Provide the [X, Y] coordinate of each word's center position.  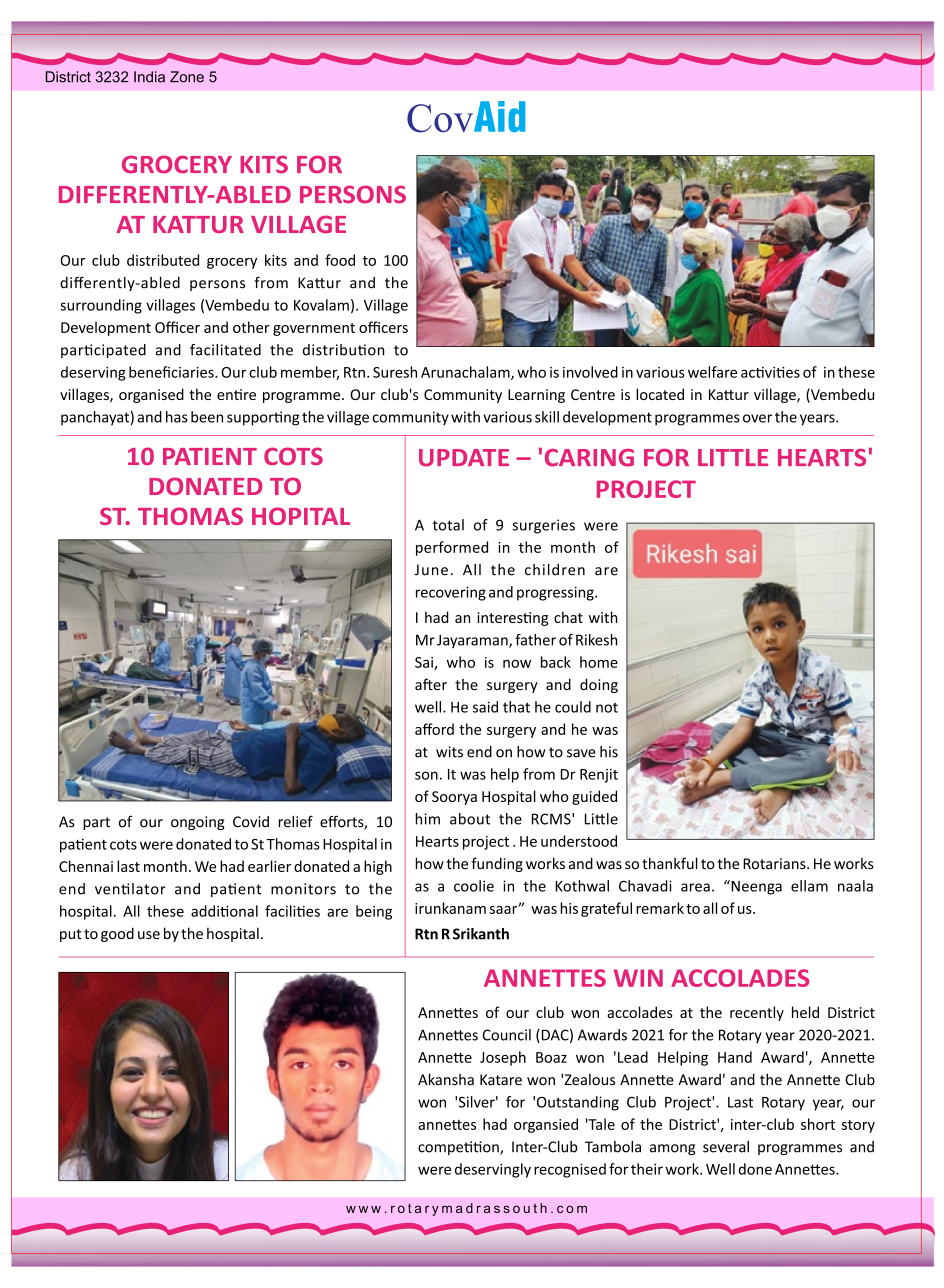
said [485, 707]
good [117, 934]
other [251, 327]
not [607, 708]
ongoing [198, 823]
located [660, 394]
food [340, 260]
